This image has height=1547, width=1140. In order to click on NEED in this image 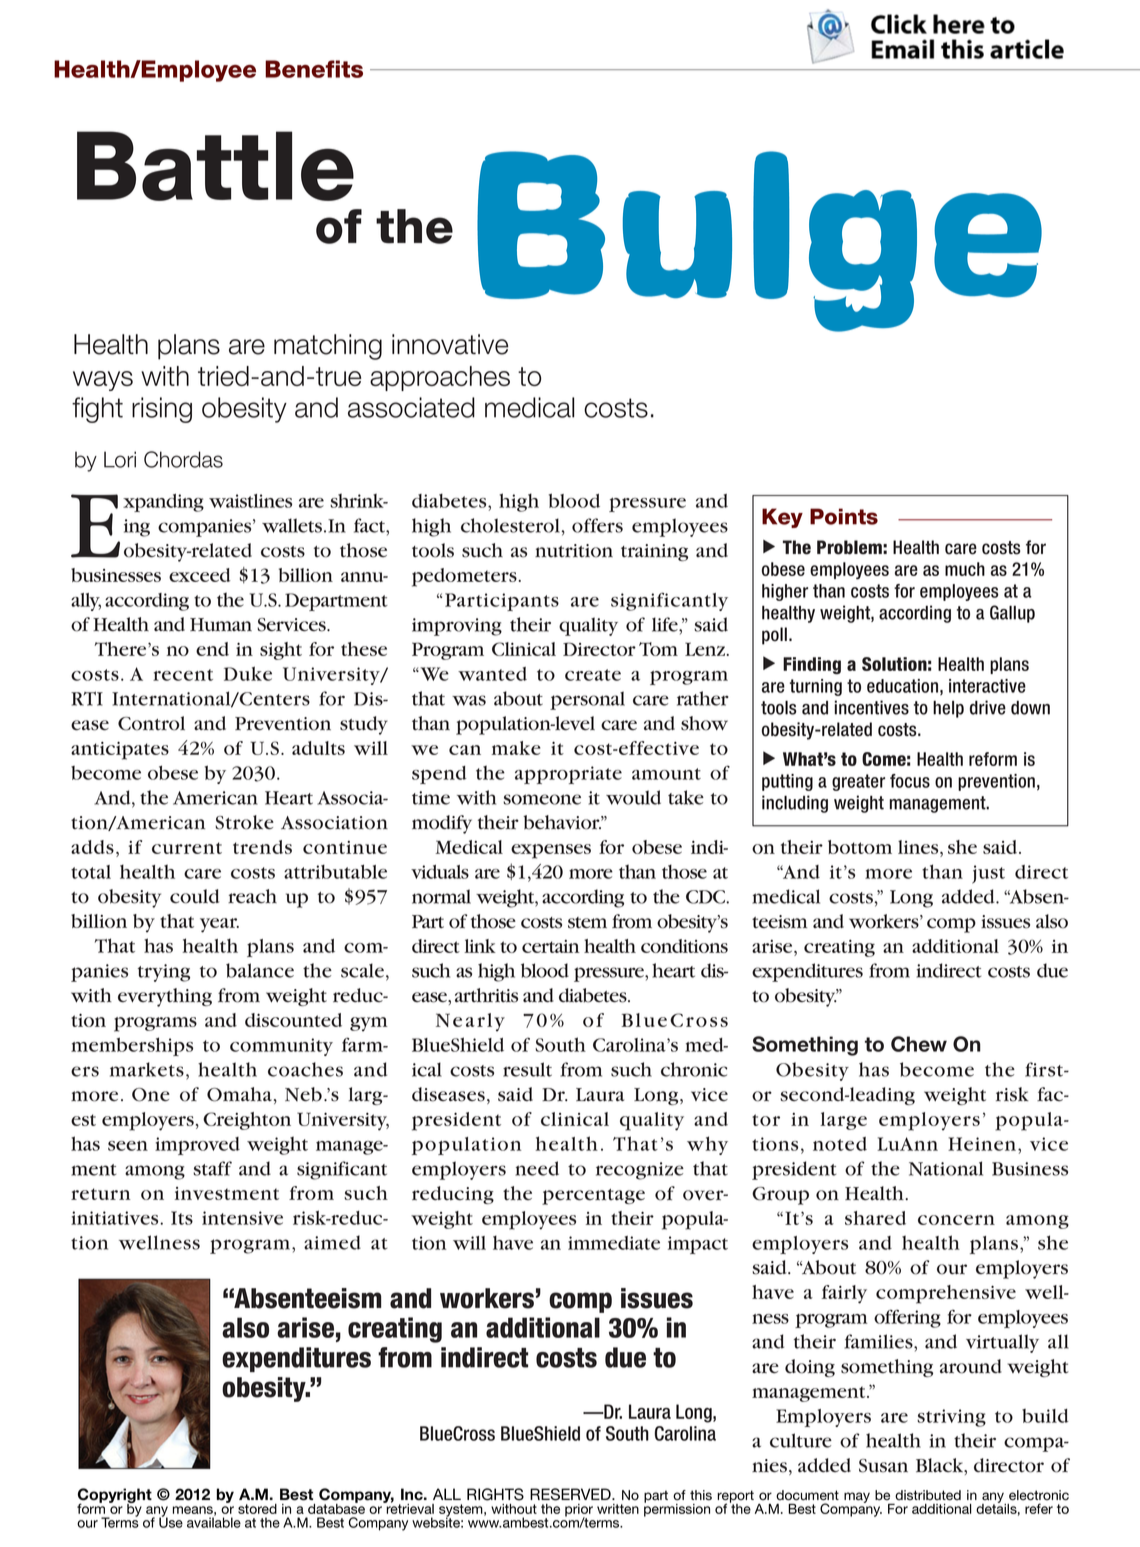, I will do `click(537, 1168)`.
